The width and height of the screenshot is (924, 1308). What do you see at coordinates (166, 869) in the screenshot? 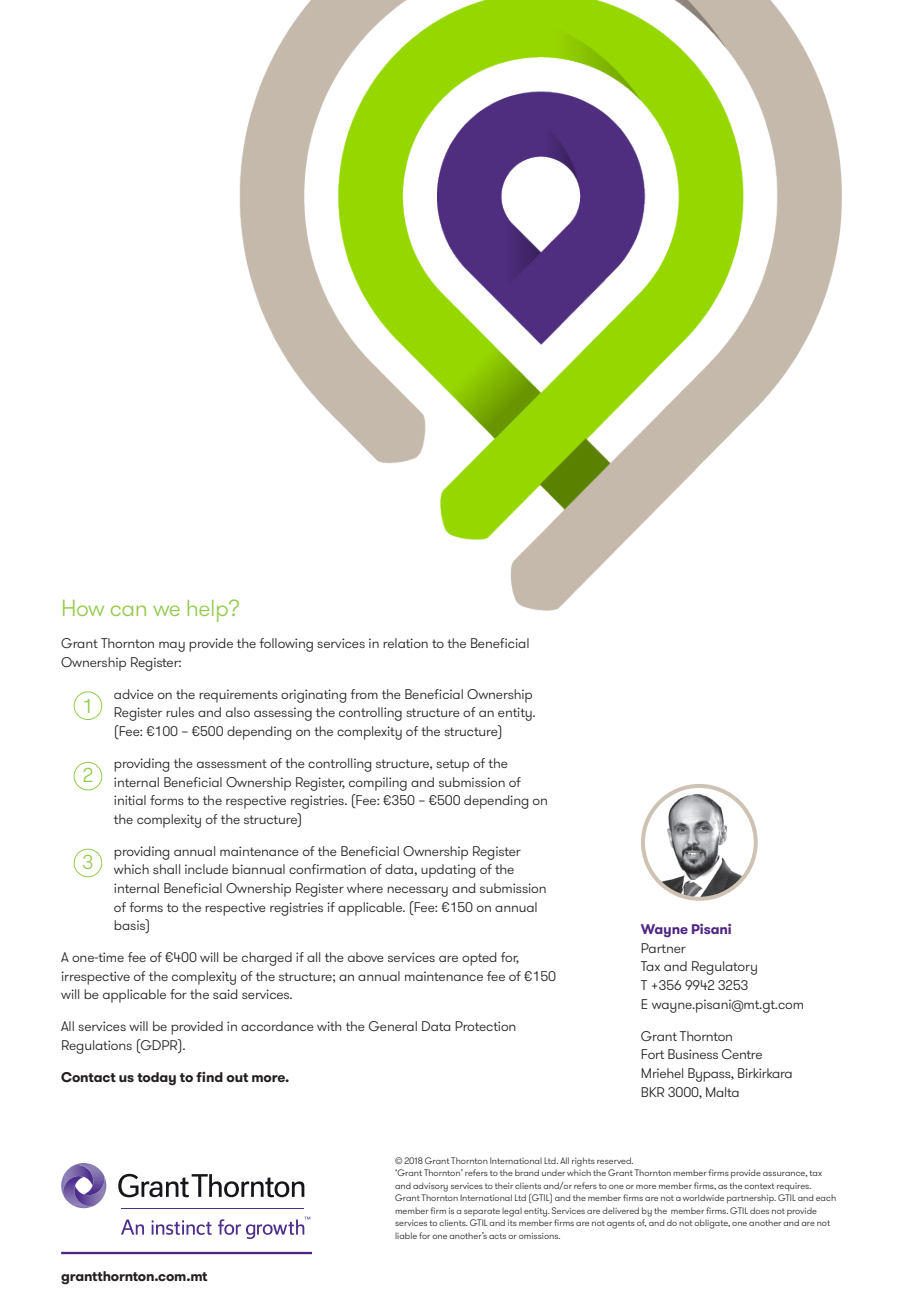
I see `shall` at bounding box center [166, 869].
